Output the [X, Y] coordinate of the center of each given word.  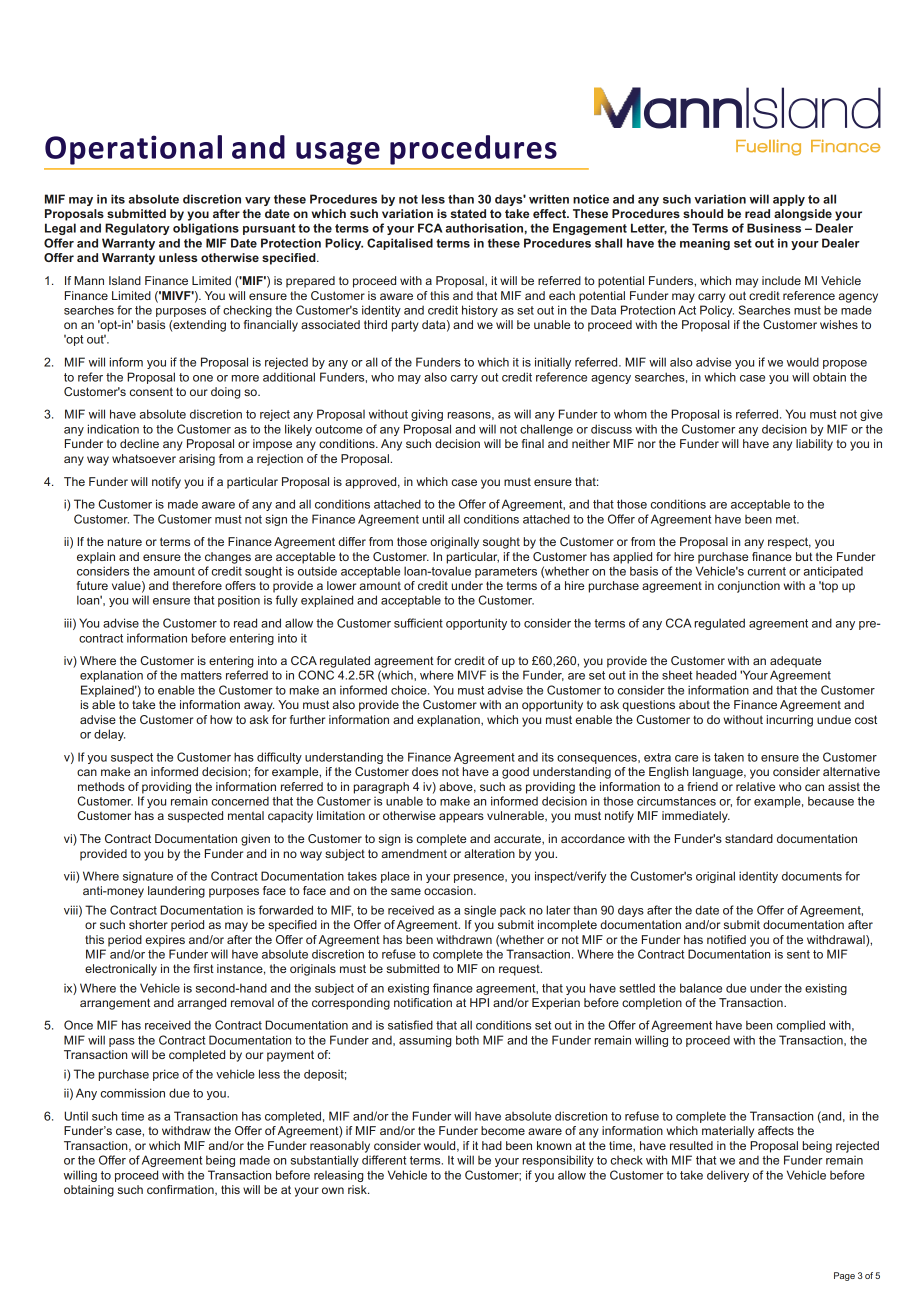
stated [468, 213]
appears [461, 818]
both [467, 1040]
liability [814, 445]
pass [122, 1042]
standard [749, 838]
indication [113, 429]
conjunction [749, 587]
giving [427, 415]
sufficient [418, 623]
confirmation [181, 1190]
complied [801, 1026]
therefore [197, 585]
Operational [133, 150]
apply [789, 200]
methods [101, 786]
